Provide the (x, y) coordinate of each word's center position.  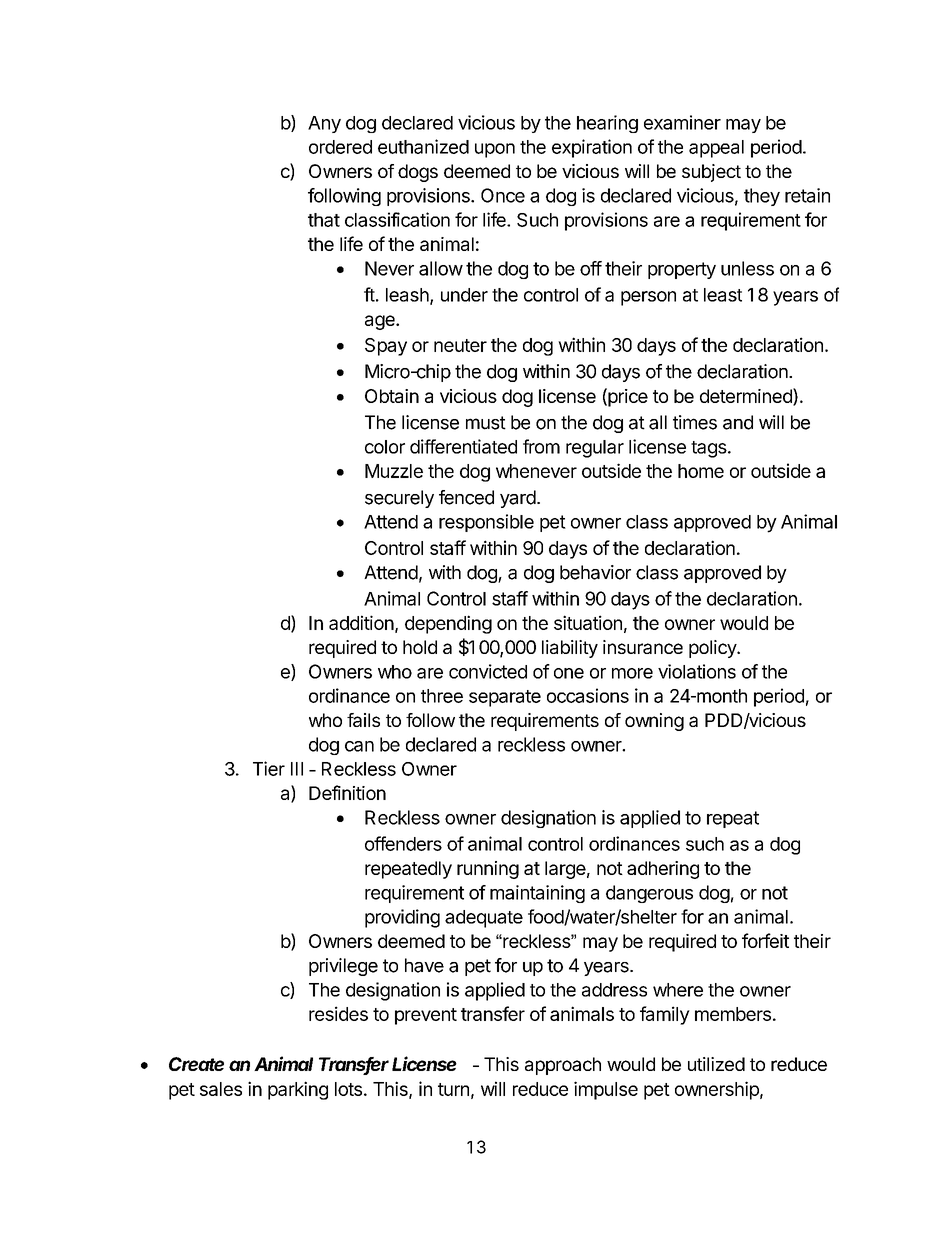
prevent (426, 1016)
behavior (595, 572)
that (324, 220)
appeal (716, 149)
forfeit (765, 940)
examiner (682, 122)
